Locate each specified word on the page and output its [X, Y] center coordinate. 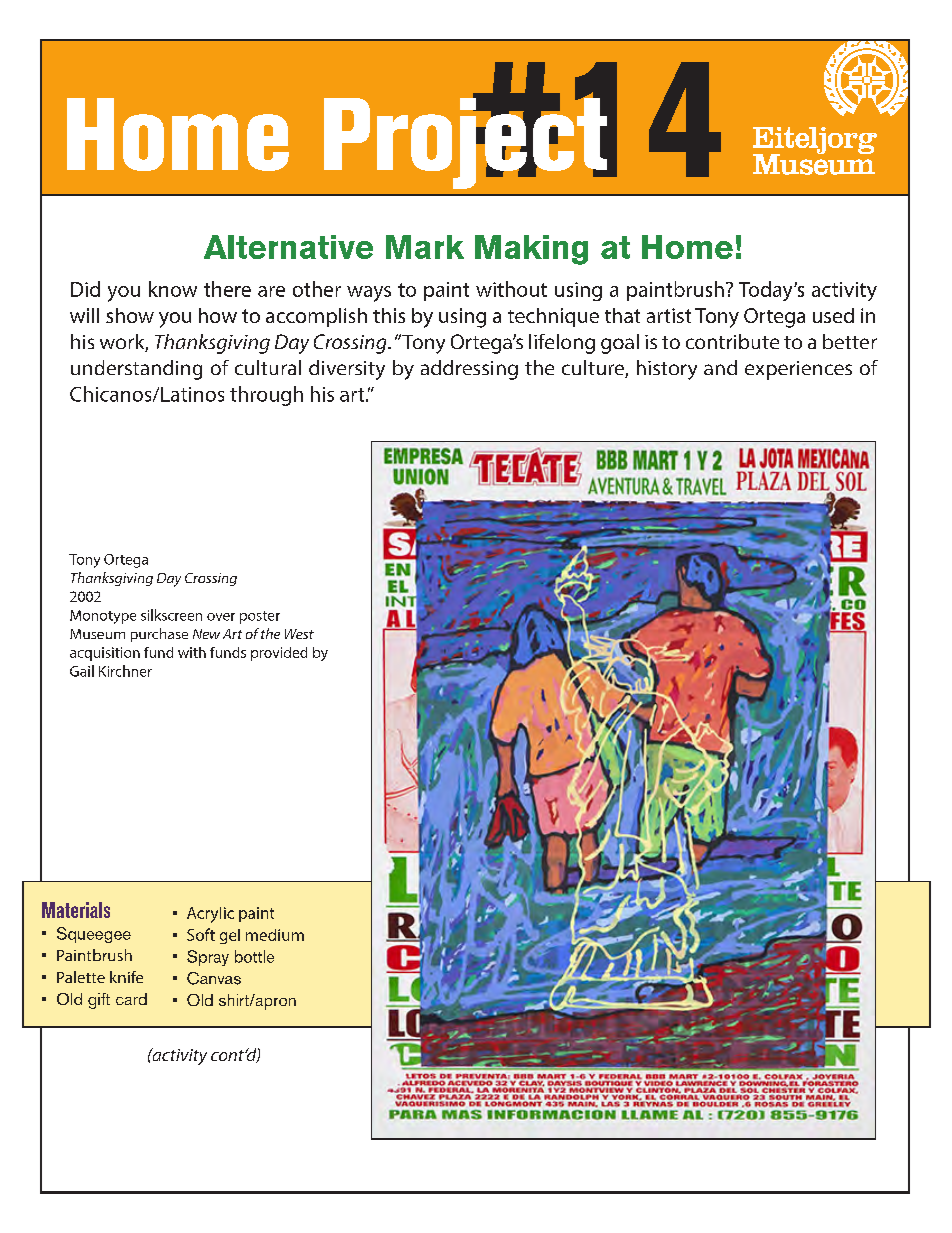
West [299, 634]
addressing [469, 370]
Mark [425, 247]
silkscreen [171, 615]
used [833, 315]
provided [279, 654]
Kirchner [125, 671]
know [173, 289]
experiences [798, 370]
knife [126, 977]
